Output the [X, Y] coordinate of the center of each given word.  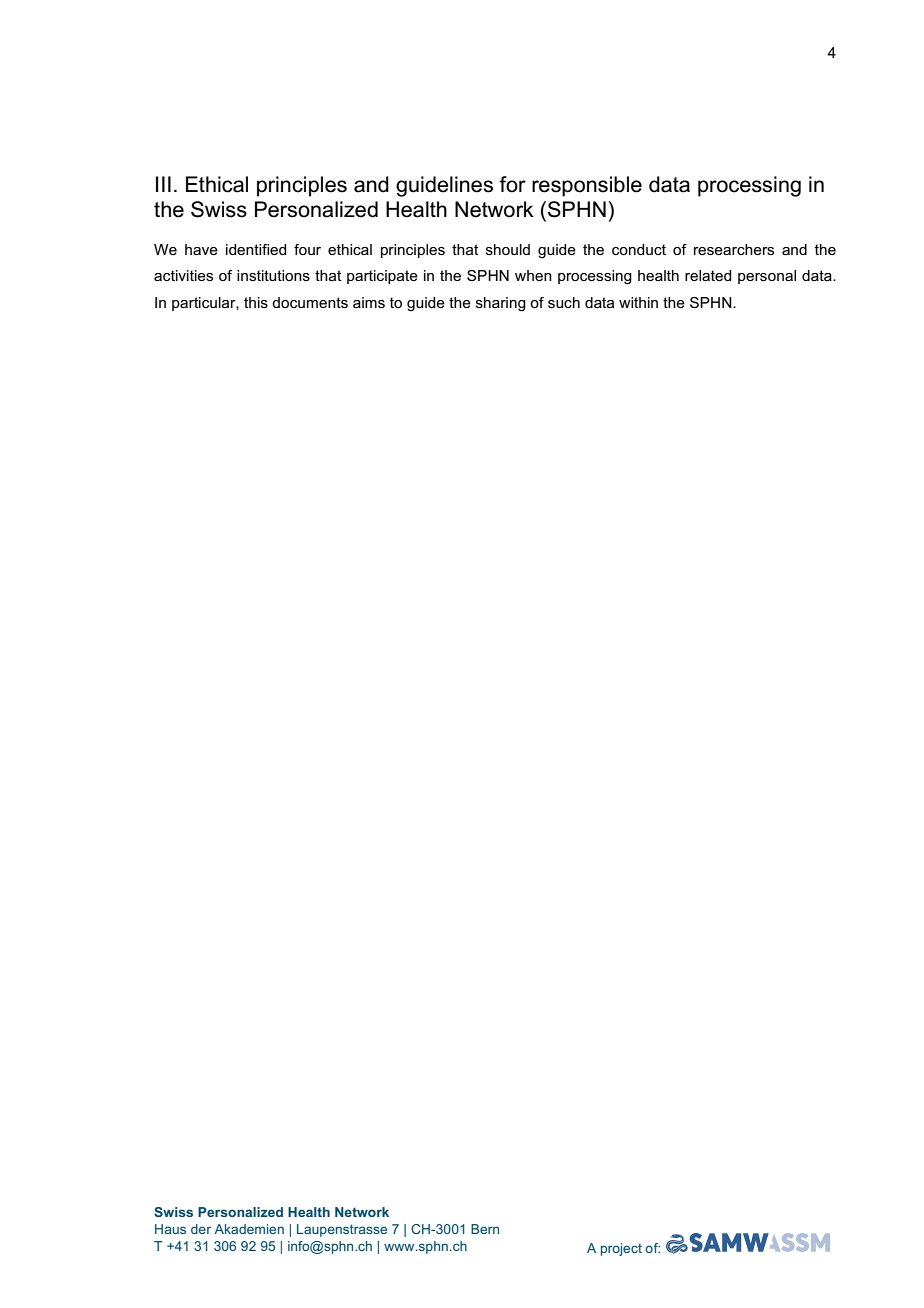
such [564, 302]
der [201, 1229]
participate [382, 277]
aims [369, 302]
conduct [639, 249]
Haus [170, 1229]
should [508, 249]
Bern [485, 1229]
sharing [501, 304]
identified [256, 249]
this [256, 302]
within [638, 302]
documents [310, 302]
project [621, 1249]
